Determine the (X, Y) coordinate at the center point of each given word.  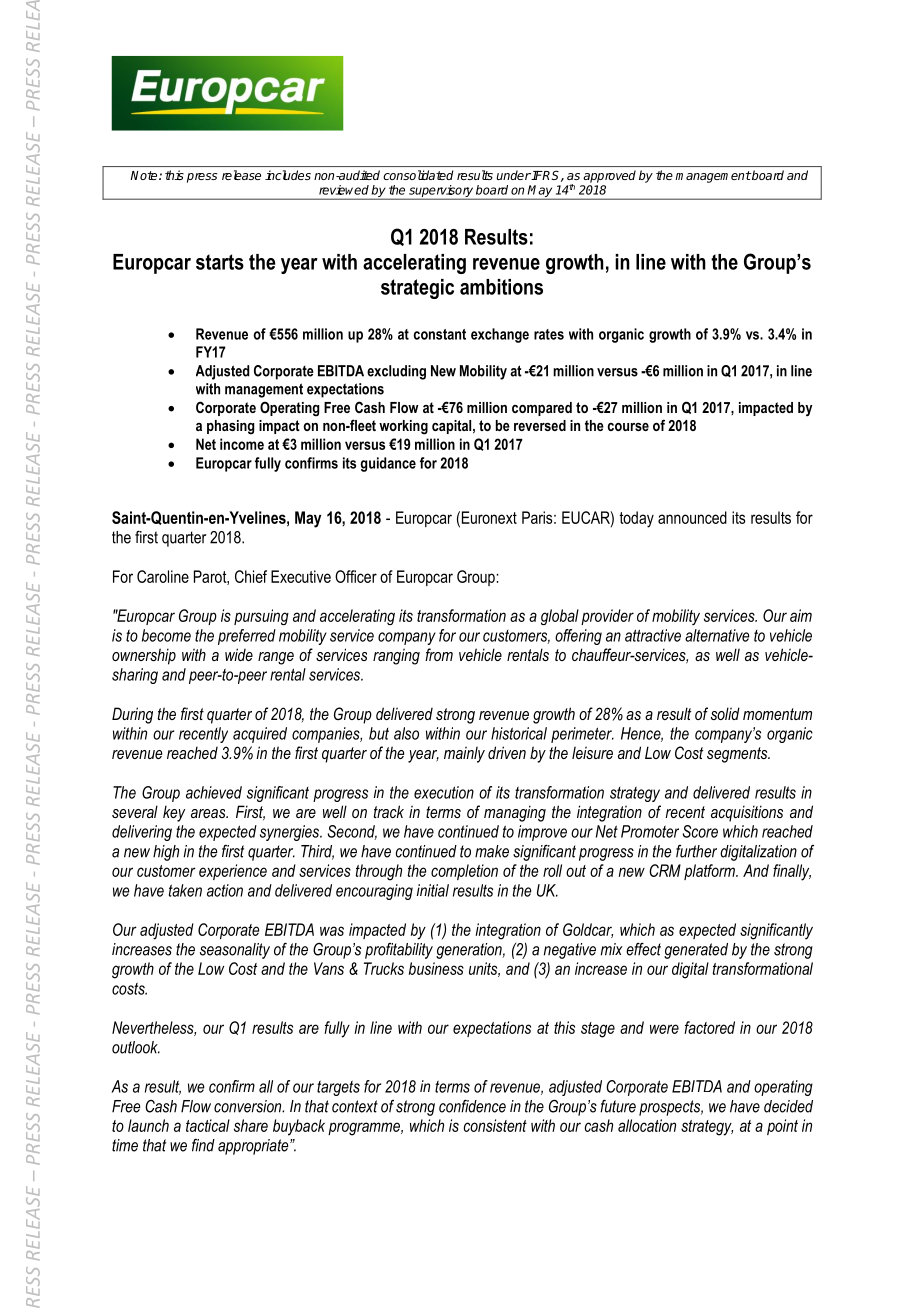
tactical (208, 1125)
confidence (472, 1106)
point (782, 1127)
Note (145, 175)
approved (609, 176)
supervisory (441, 192)
